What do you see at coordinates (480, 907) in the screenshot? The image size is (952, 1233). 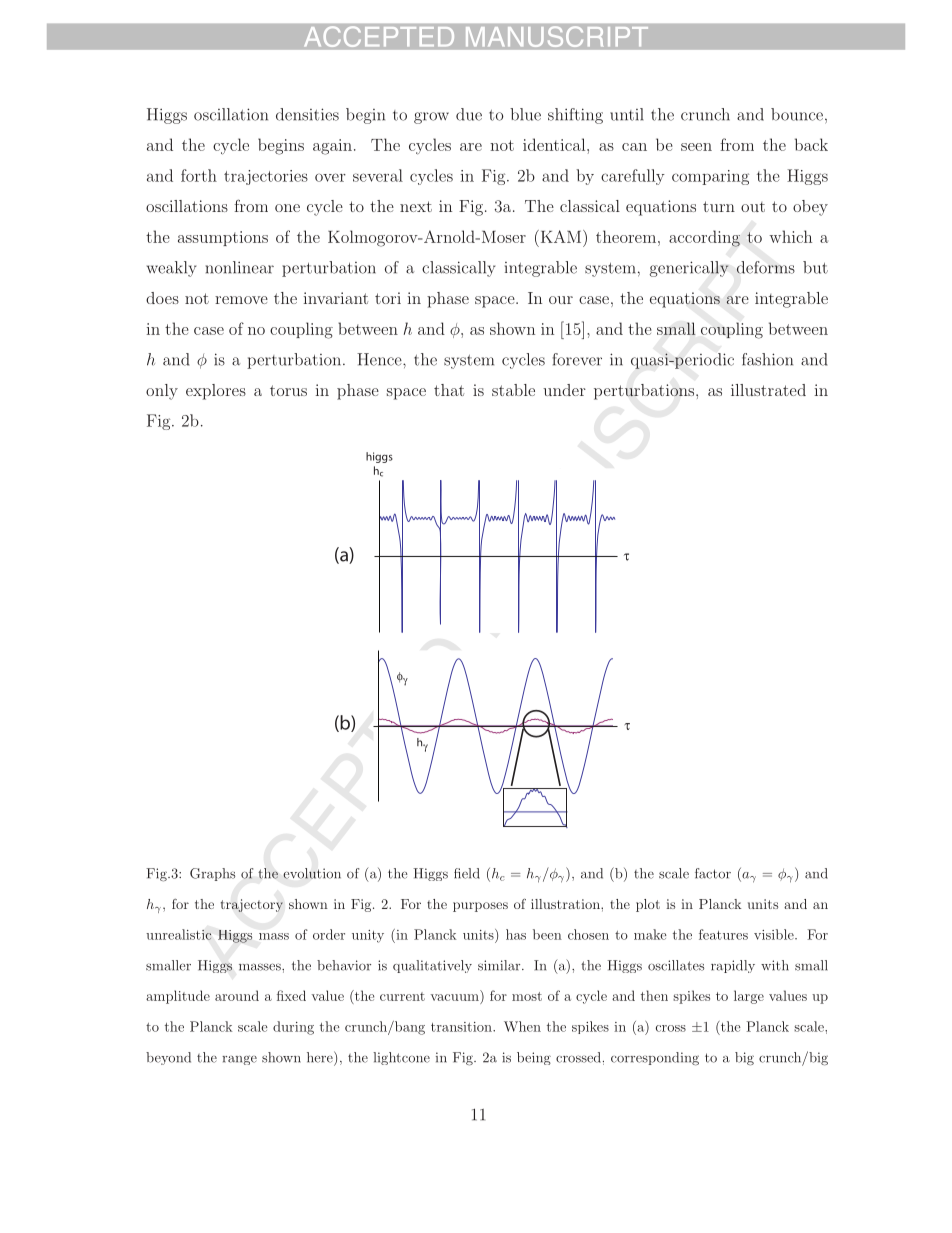 I see `purposes` at bounding box center [480, 907].
